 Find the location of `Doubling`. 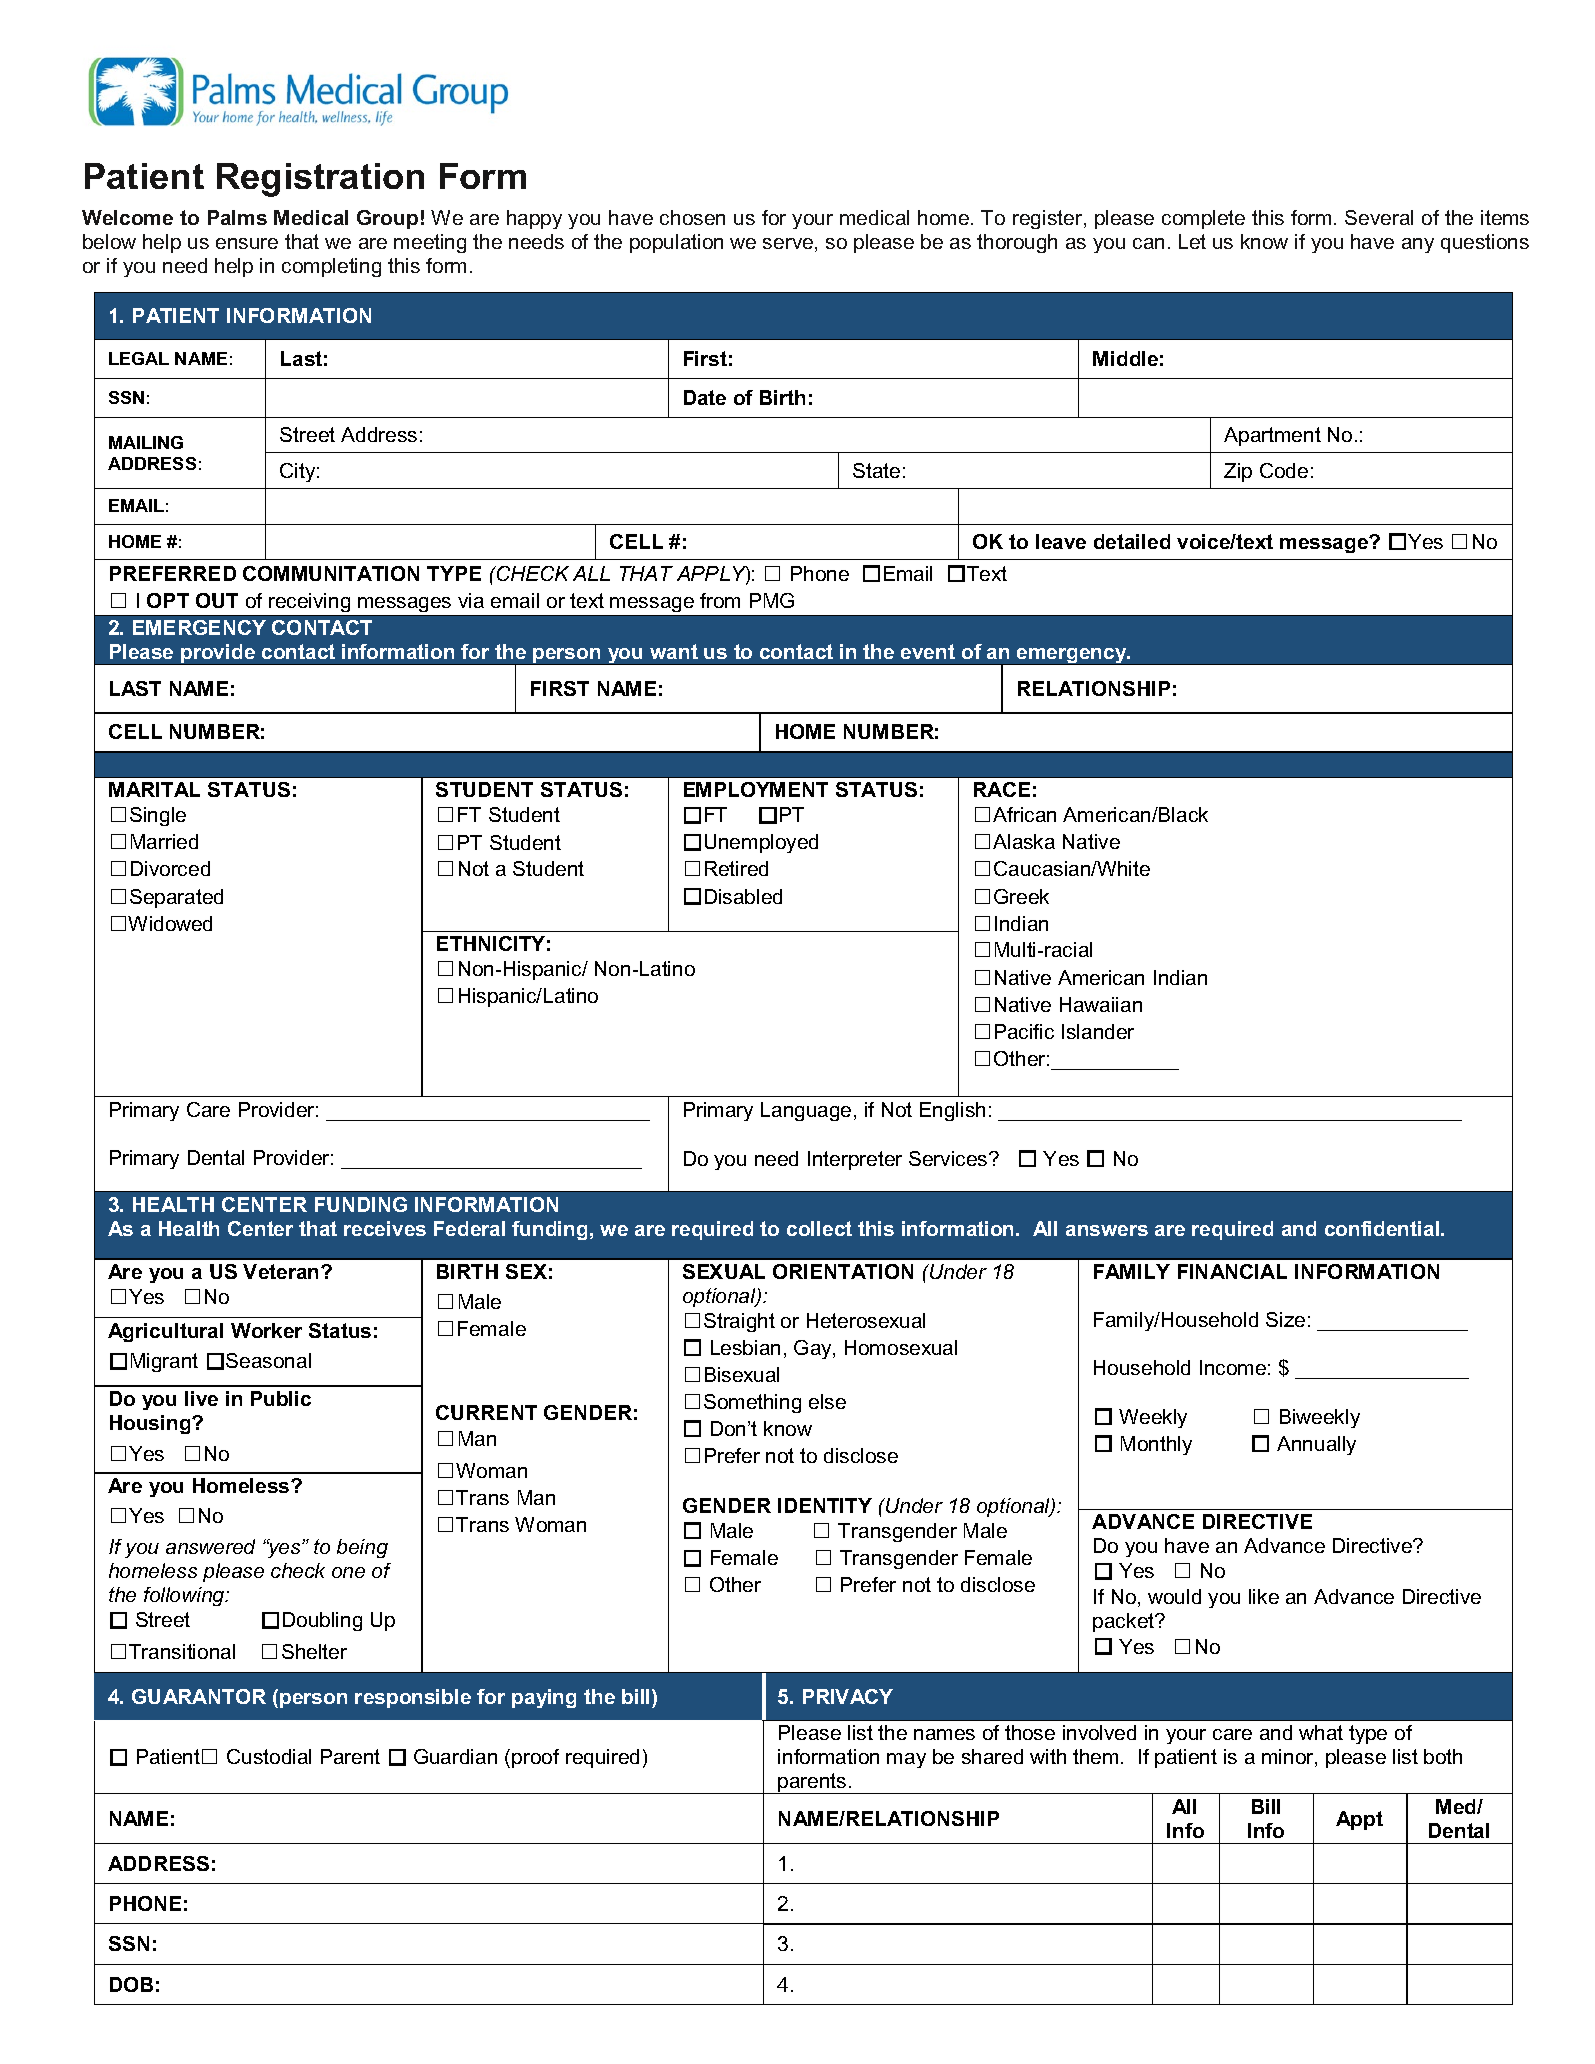

Doubling is located at coordinates (322, 1621).
